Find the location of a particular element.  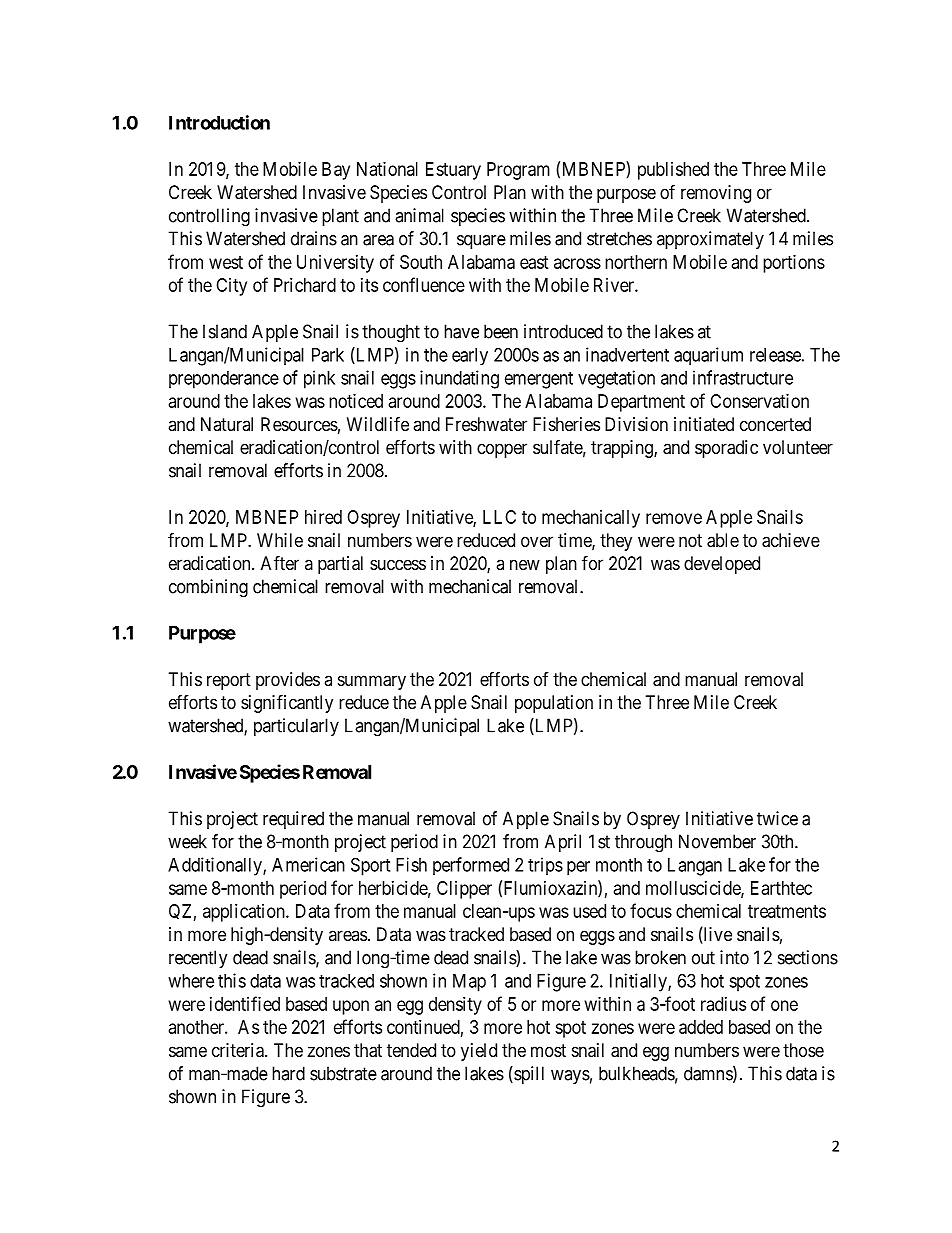

yield is located at coordinates (479, 1052).
